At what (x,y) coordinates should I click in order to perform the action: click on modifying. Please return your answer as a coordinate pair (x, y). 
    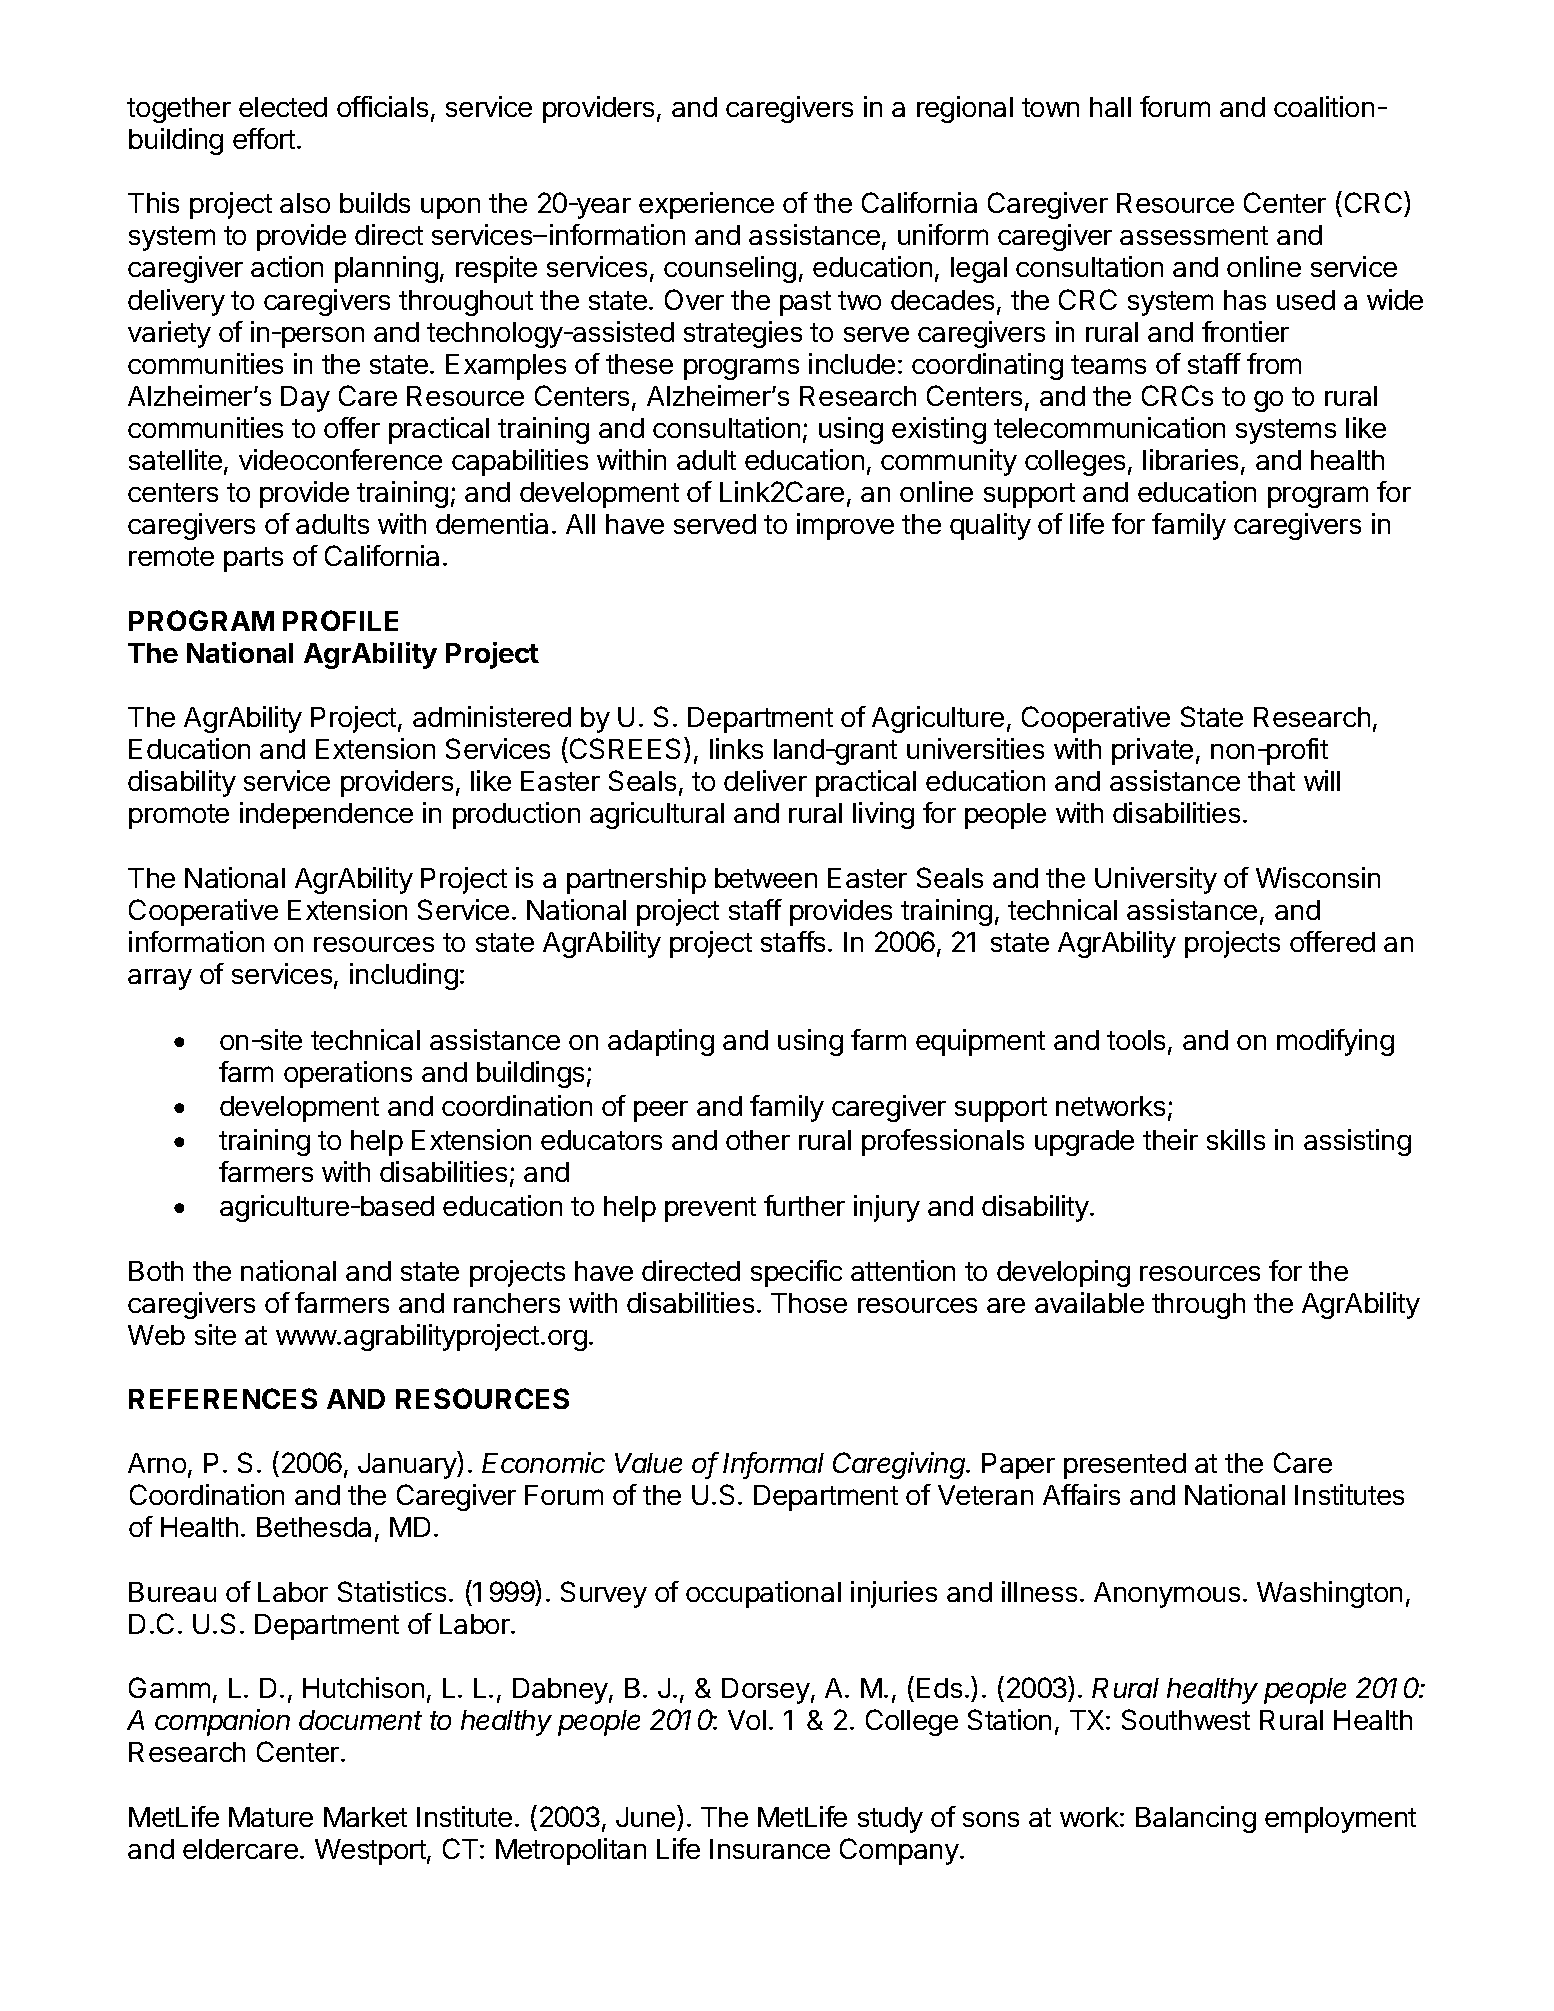
    Looking at the image, I should click on (1335, 1042).
